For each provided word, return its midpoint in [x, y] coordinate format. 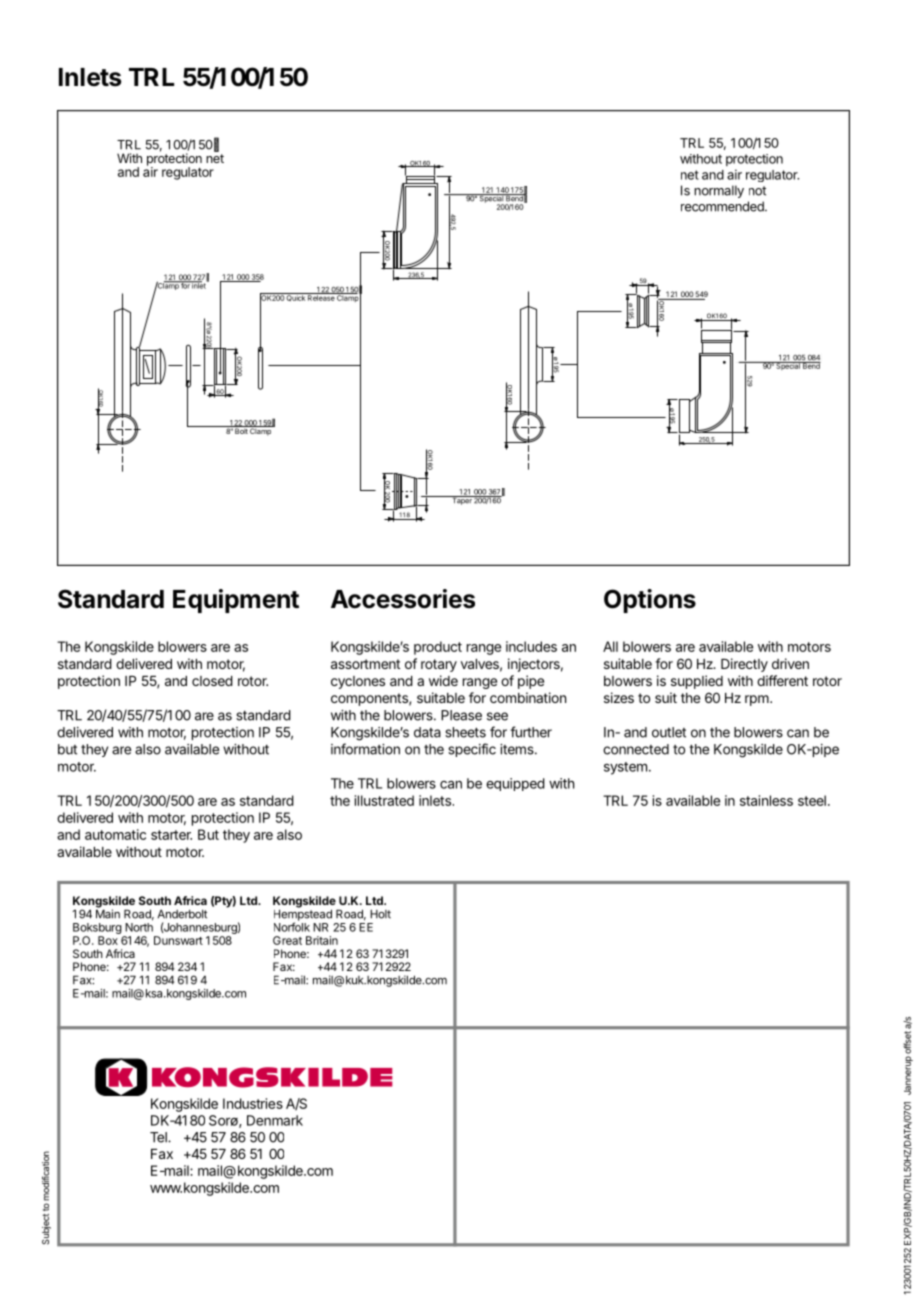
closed [212, 681]
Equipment [236, 601]
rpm [758, 700]
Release [321, 297]
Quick [296, 297]
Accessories [403, 599]
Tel [159, 1137]
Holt [380, 914]
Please [461, 715]
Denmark [275, 1120]
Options [650, 601]
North [139, 927]
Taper [461, 500]
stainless [766, 800]
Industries [253, 1103]
